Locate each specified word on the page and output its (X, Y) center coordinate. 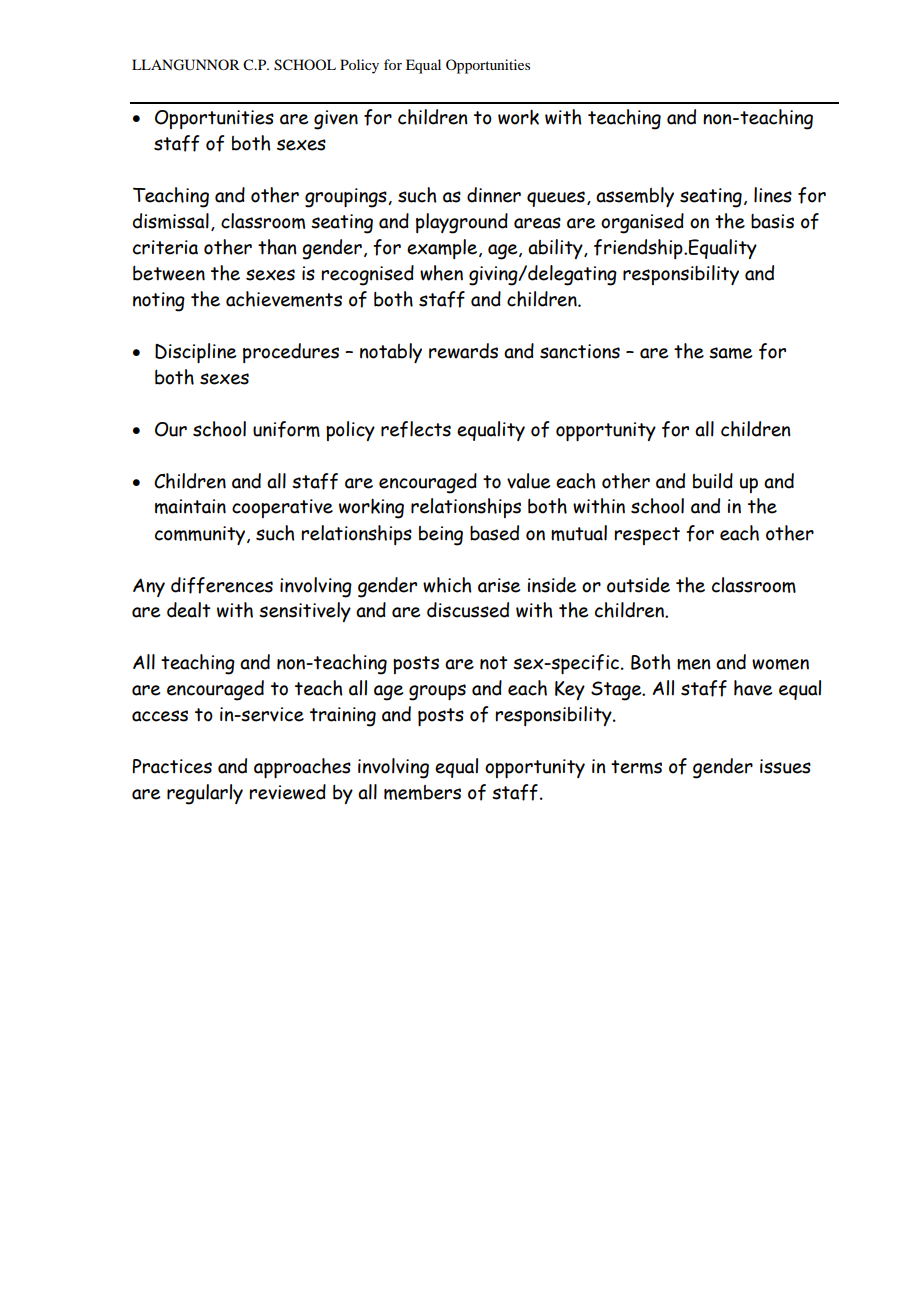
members (422, 792)
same (730, 353)
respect (647, 536)
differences (222, 585)
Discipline (195, 353)
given (336, 120)
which (447, 585)
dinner (494, 195)
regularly (205, 794)
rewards (463, 351)
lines (773, 195)
